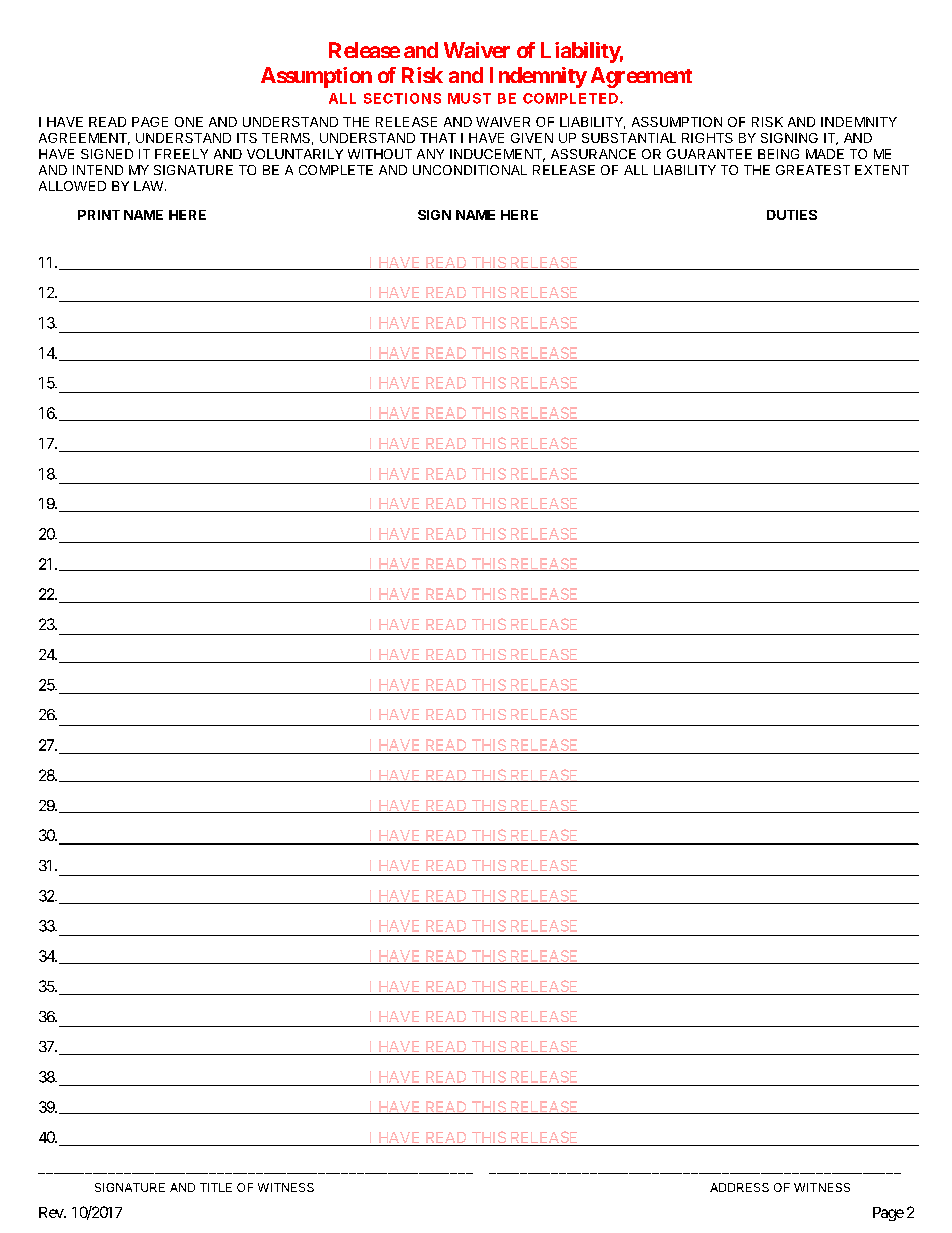 Image resolution: width=952 pixels, height=1233 pixels. Describe the element at coordinates (497, 155) in the screenshot. I see `INDUCEMENT` at that location.
